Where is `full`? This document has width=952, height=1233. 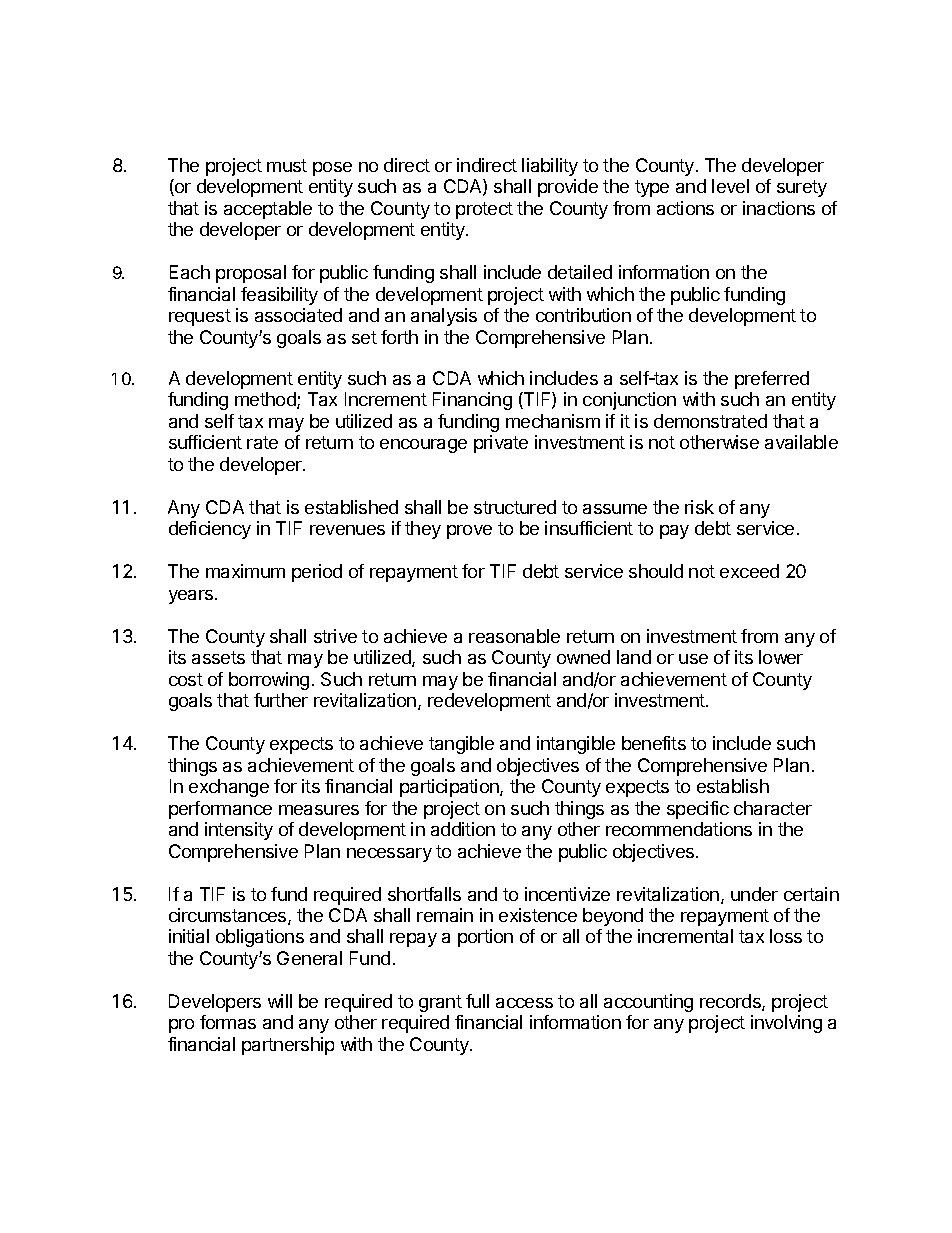 full is located at coordinates (477, 1001).
